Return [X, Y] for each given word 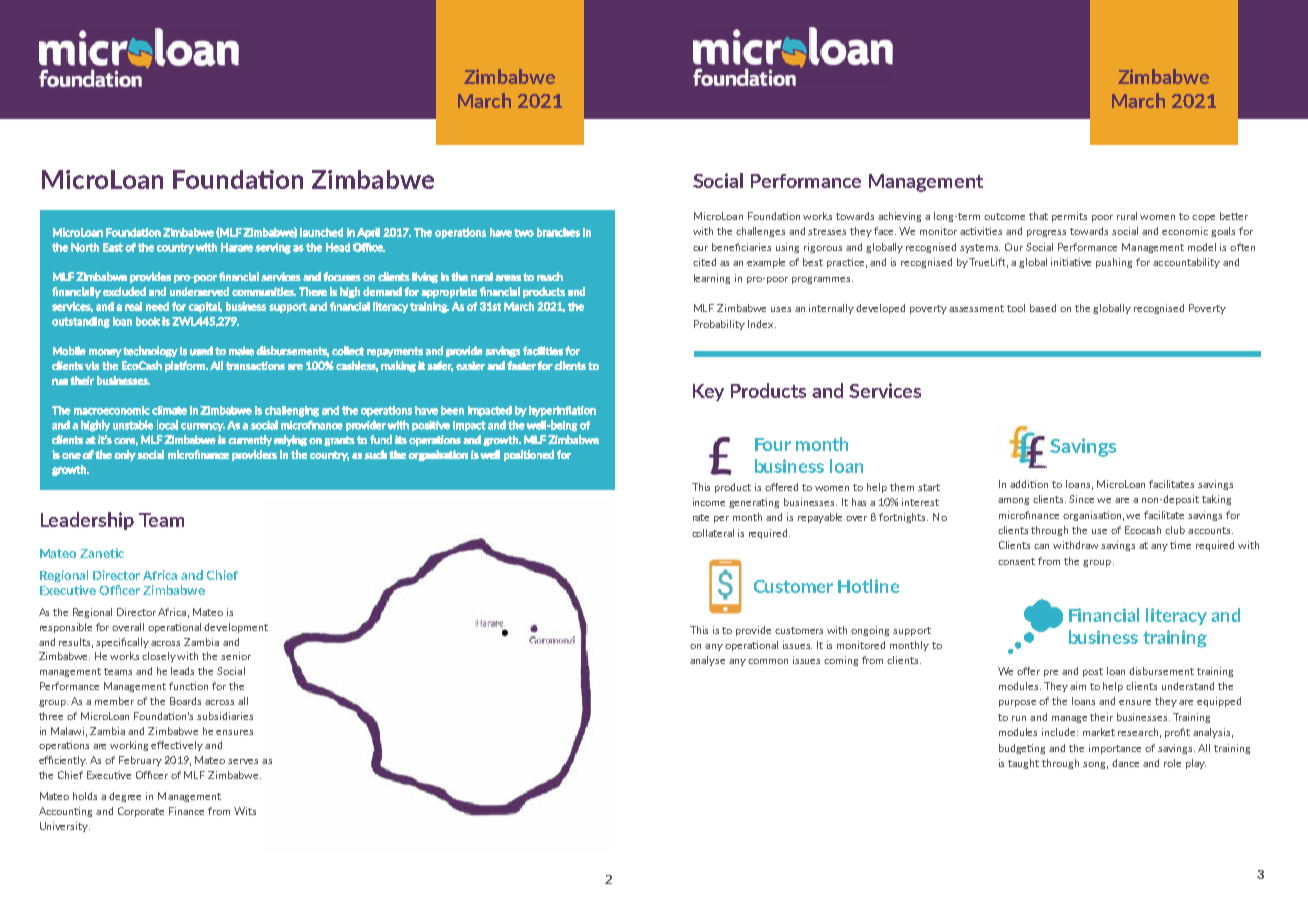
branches [558, 232]
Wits [245, 811]
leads [182, 671]
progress [1046, 233]
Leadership [87, 521]
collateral [713, 533]
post [1093, 672]
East [113, 247]
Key [708, 392]
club [1175, 530]
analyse [707, 661]
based [1043, 308]
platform [186, 366]
